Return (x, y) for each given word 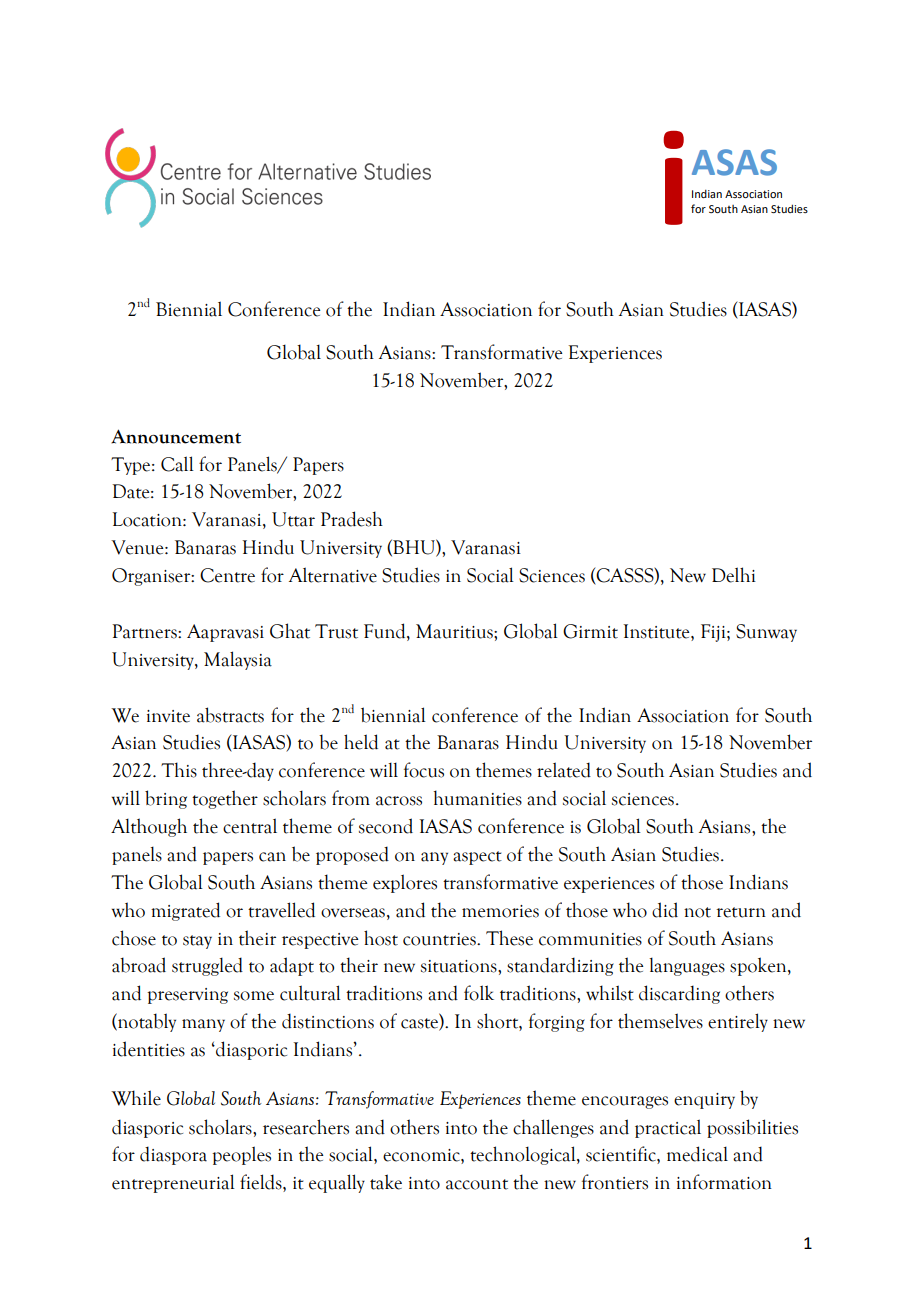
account (477, 1184)
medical (697, 1154)
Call (177, 464)
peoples (241, 1155)
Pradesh (352, 519)
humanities (478, 798)
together (225, 799)
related (564, 770)
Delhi (734, 575)
